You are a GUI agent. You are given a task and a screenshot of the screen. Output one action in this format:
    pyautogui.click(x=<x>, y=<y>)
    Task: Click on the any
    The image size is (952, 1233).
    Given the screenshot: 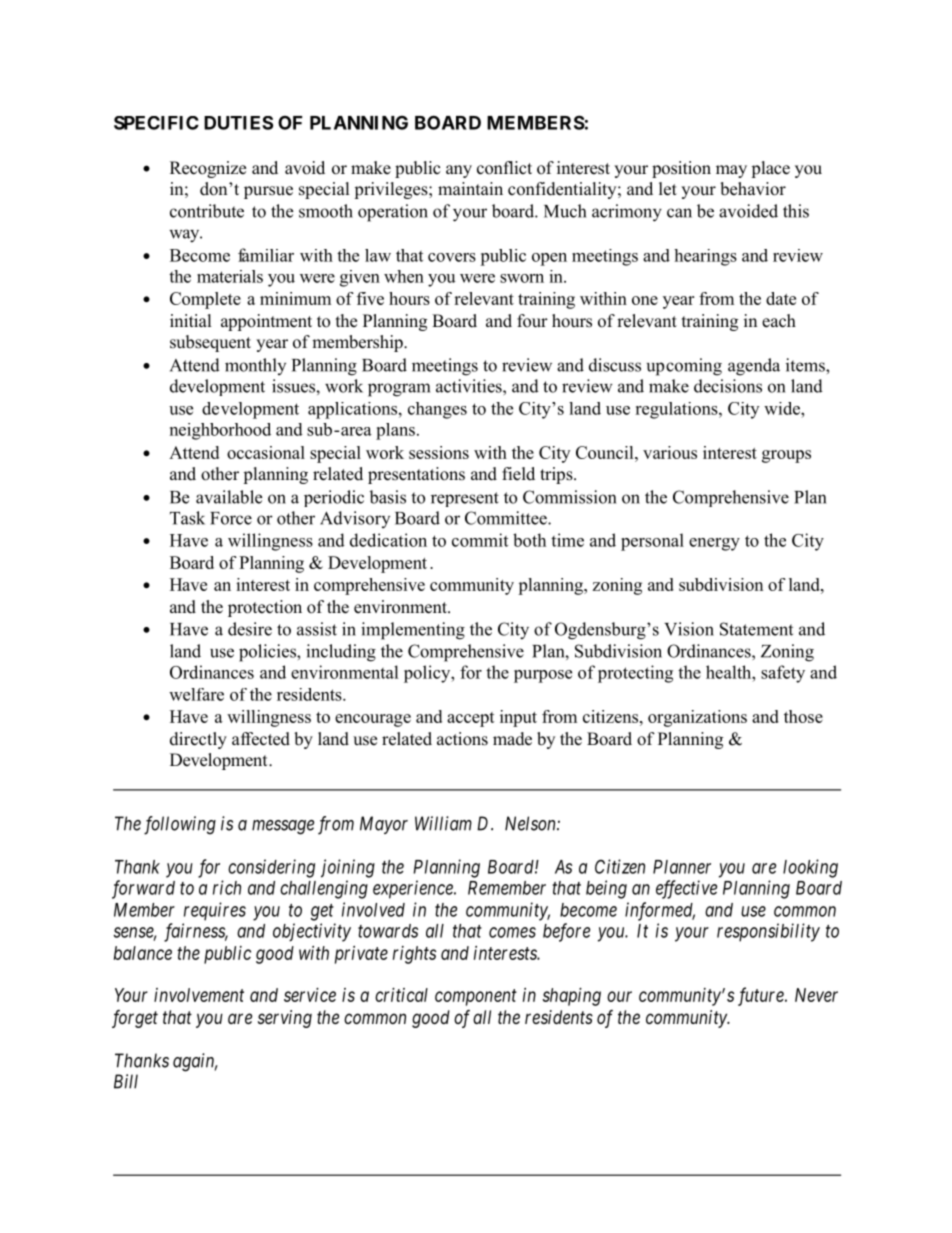 What is the action you would take?
    pyautogui.click(x=459, y=171)
